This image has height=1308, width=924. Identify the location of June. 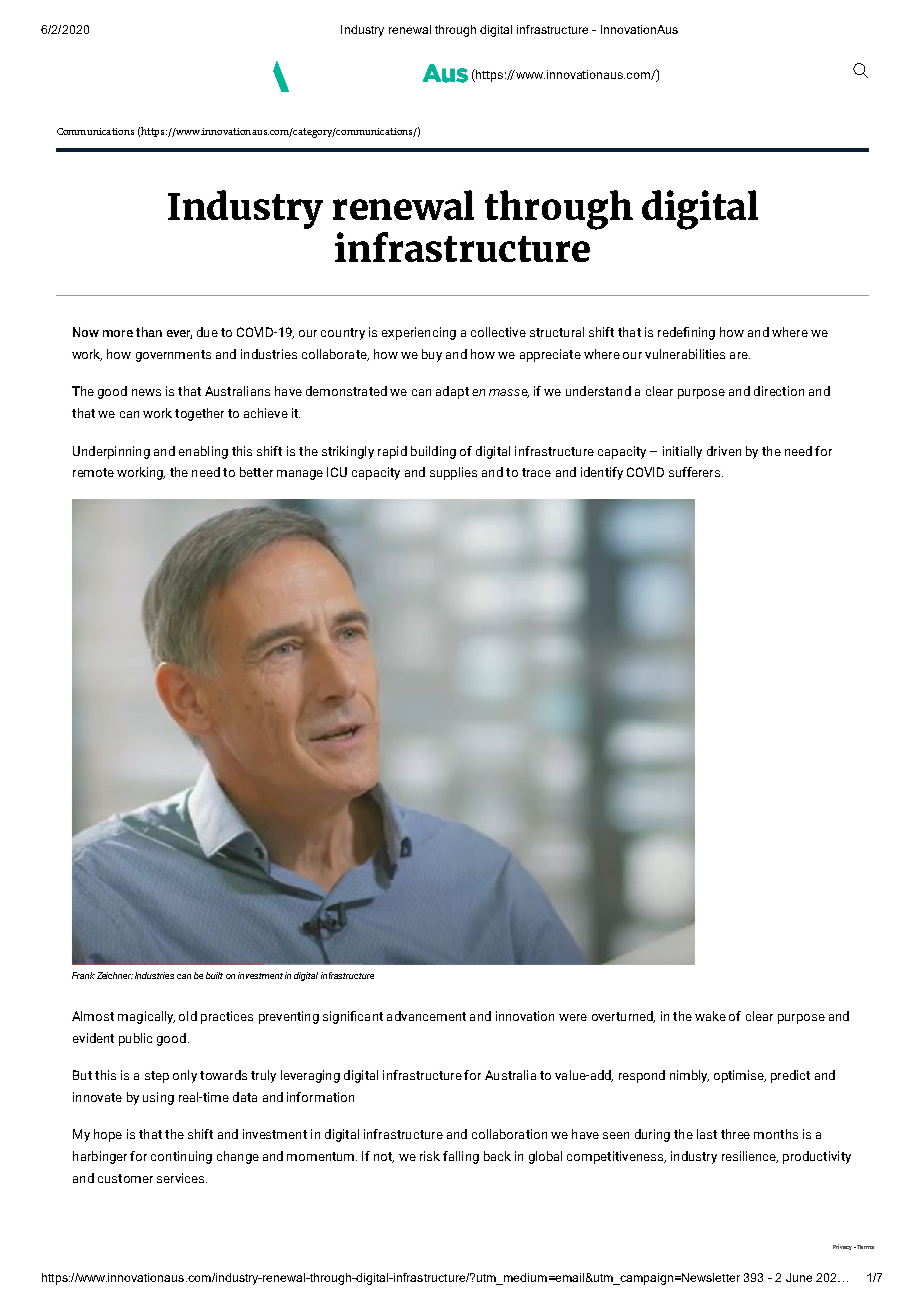
(799, 1277).
